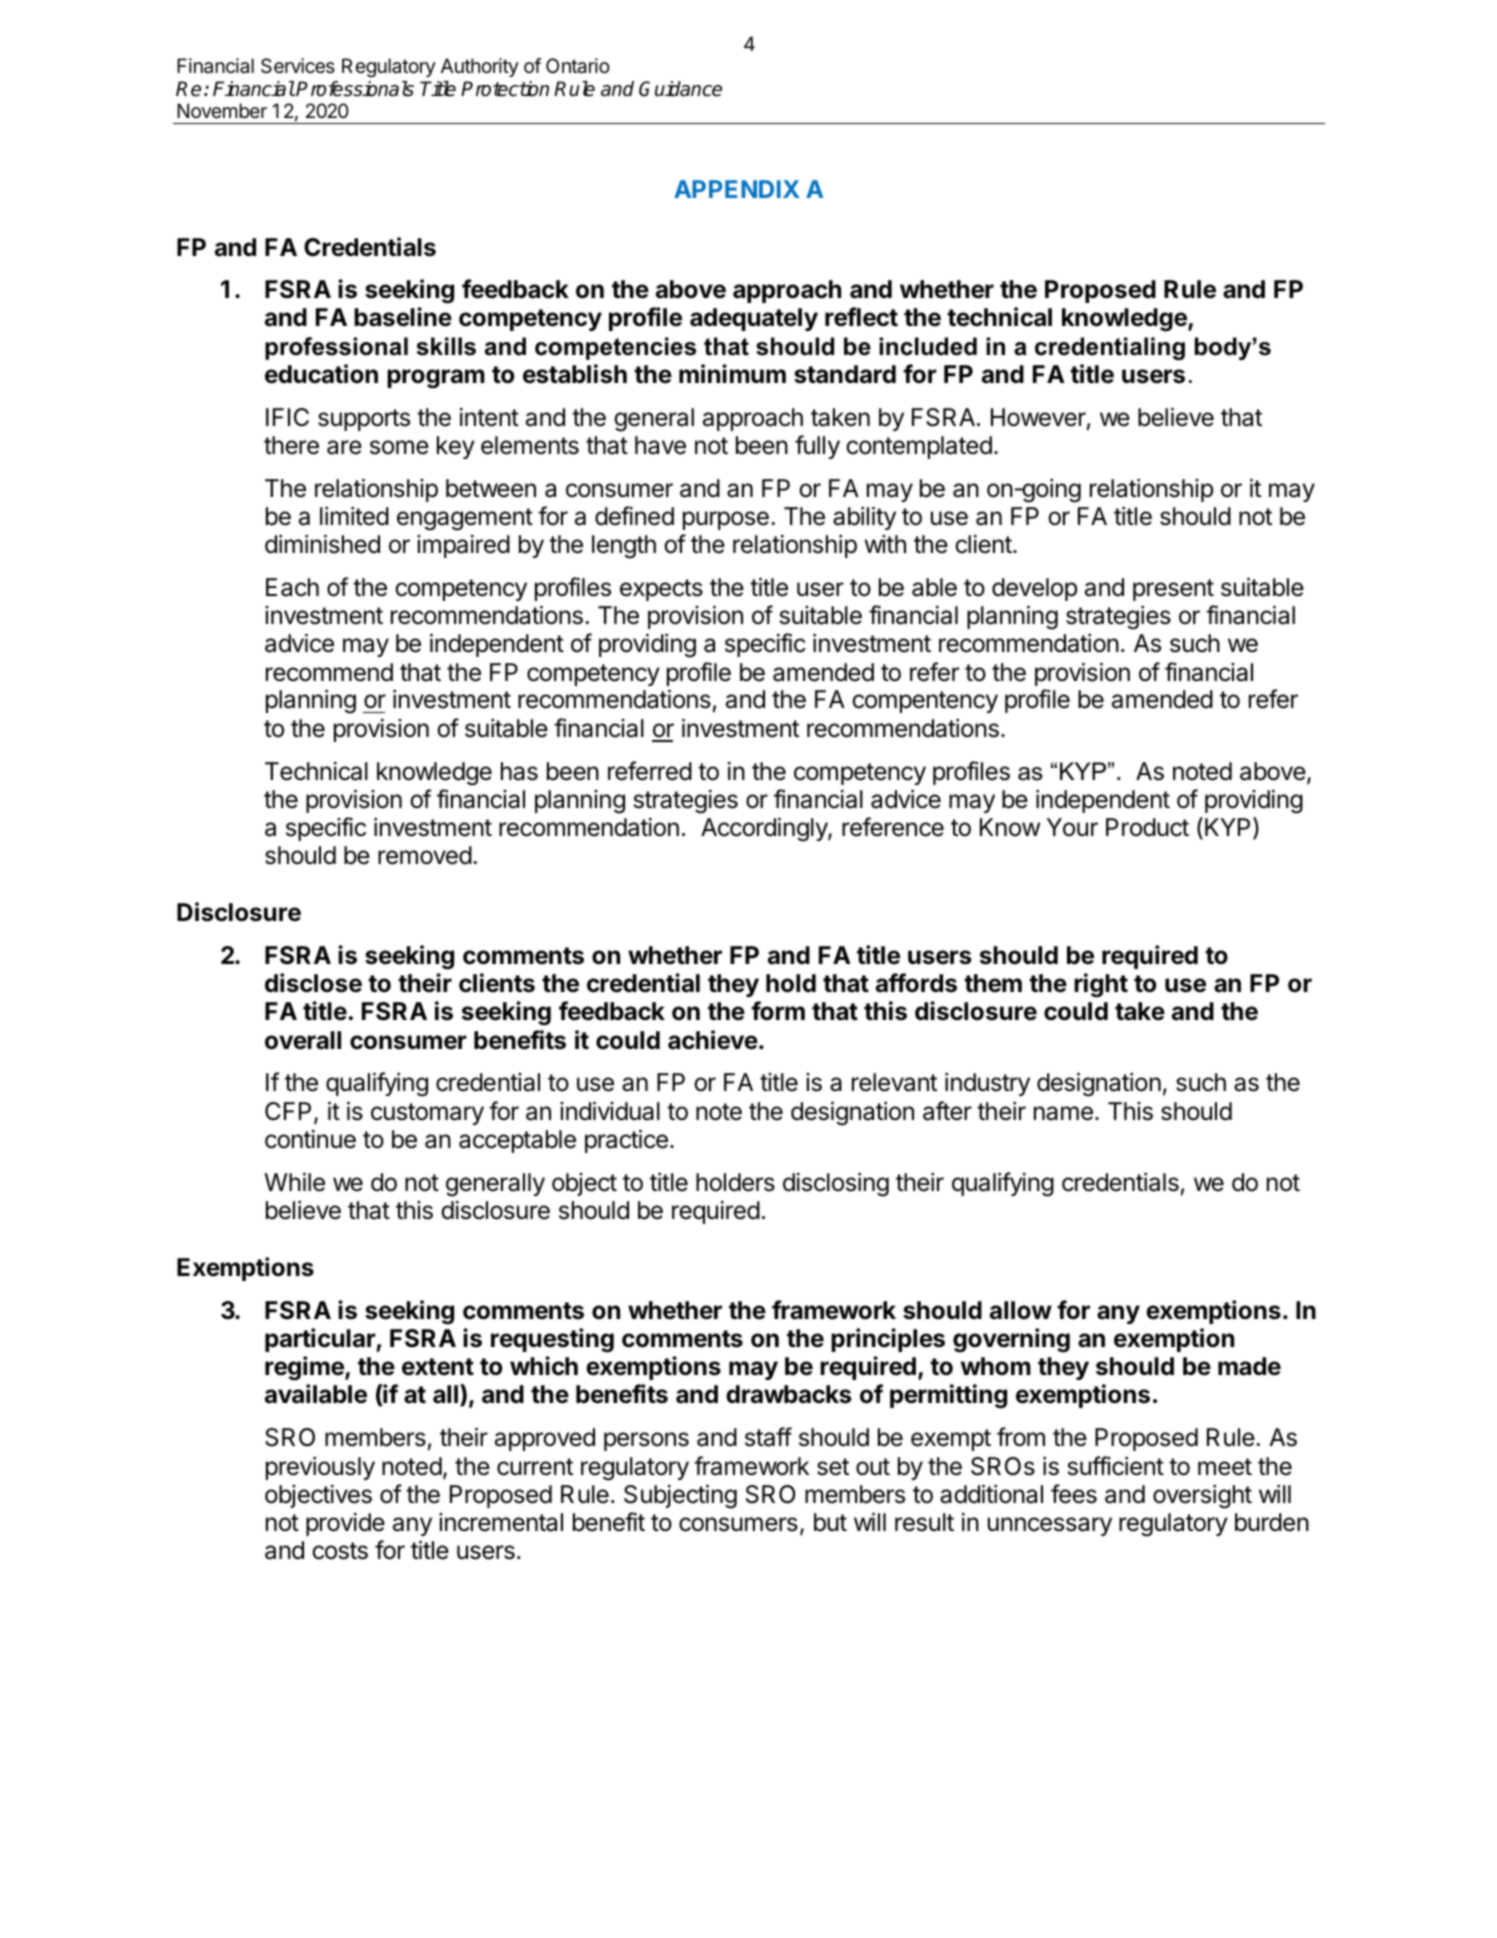  Describe the element at coordinates (726, 520) in the screenshot. I see `purpose` at that location.
